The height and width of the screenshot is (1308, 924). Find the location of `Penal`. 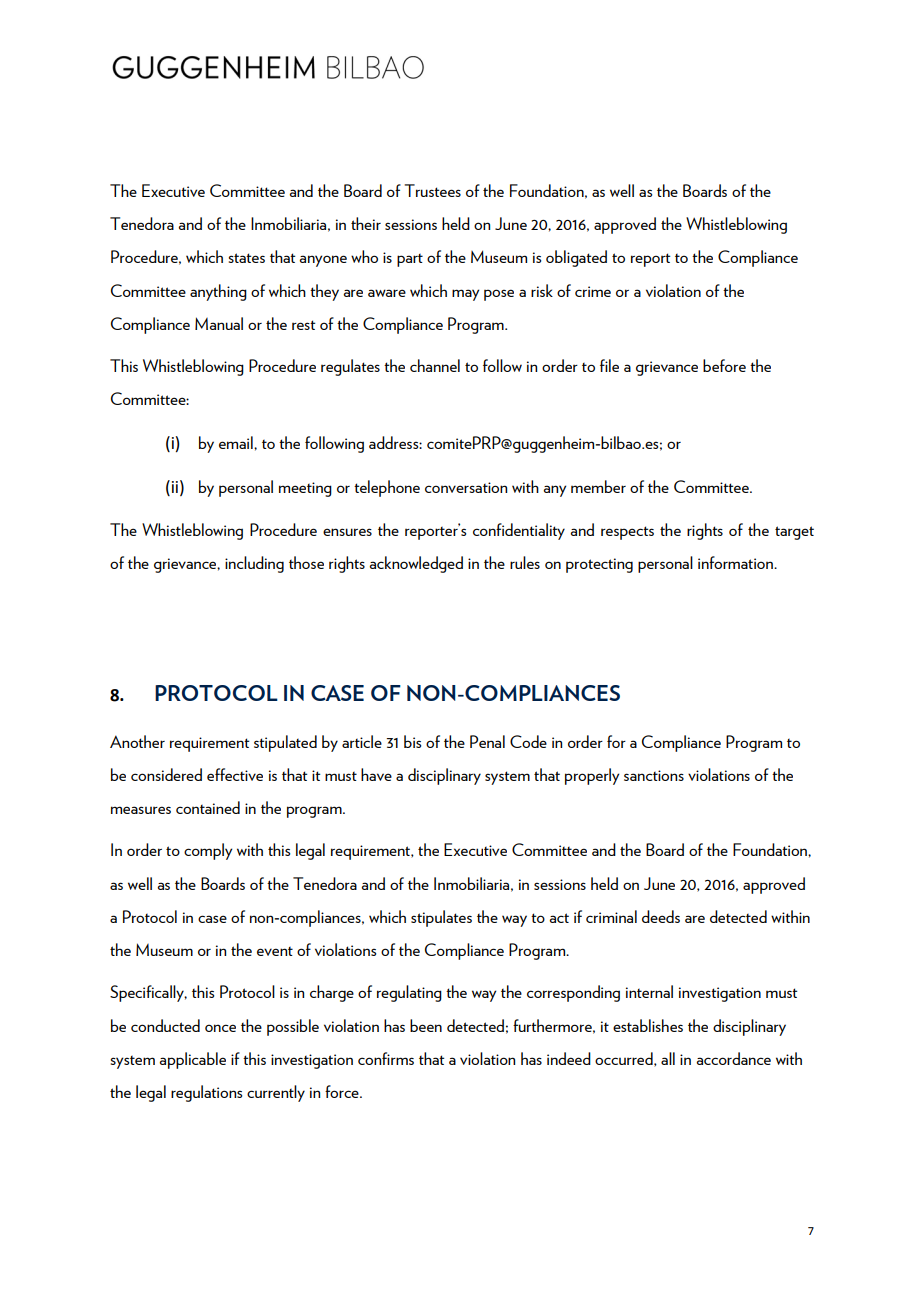

Penal is located at coordinates (487, 741).
